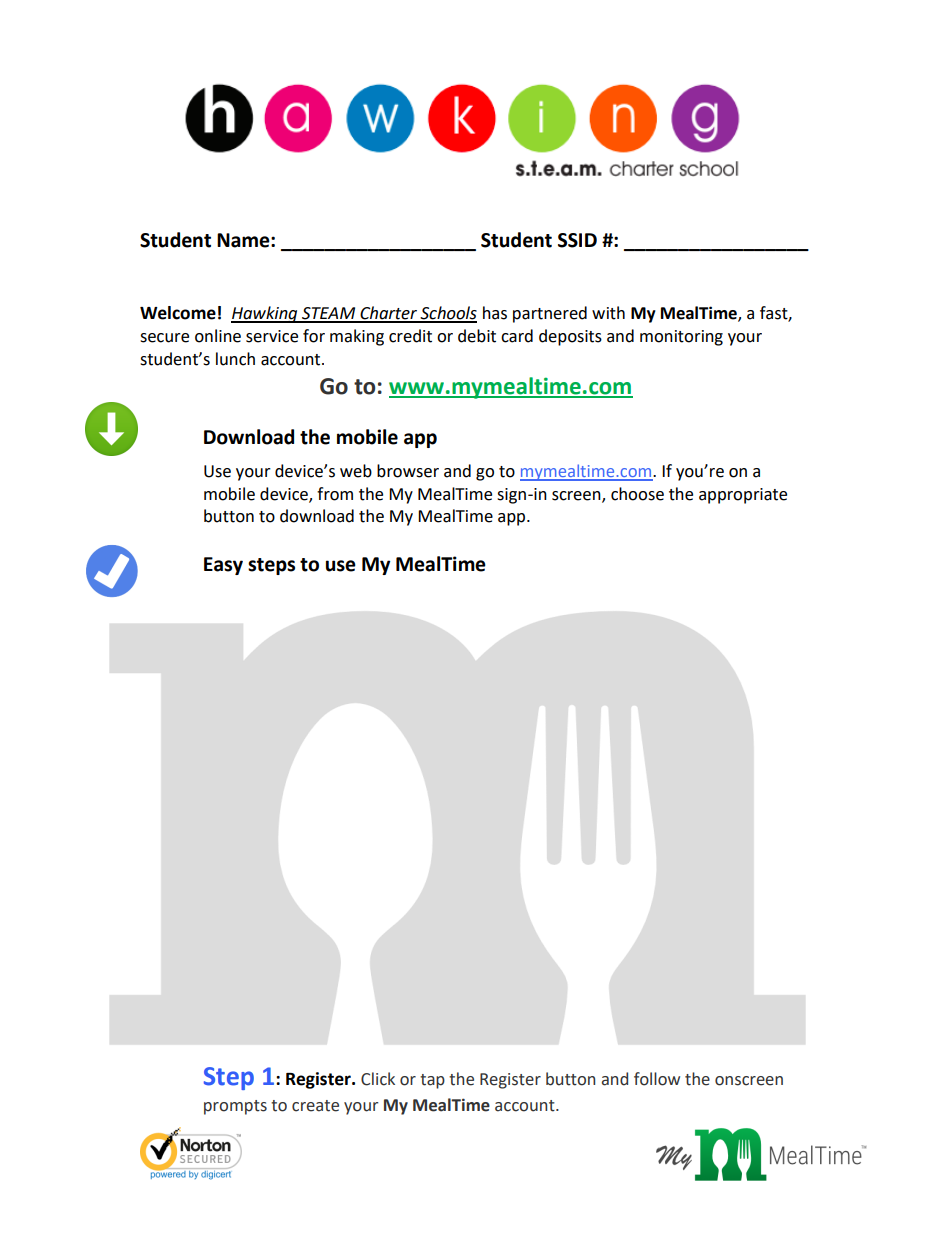 The image size is (952, 1233). What do you see at coordinates (378, 1079) in the image?
I see `Click` at bounding box center [378, 1079].
